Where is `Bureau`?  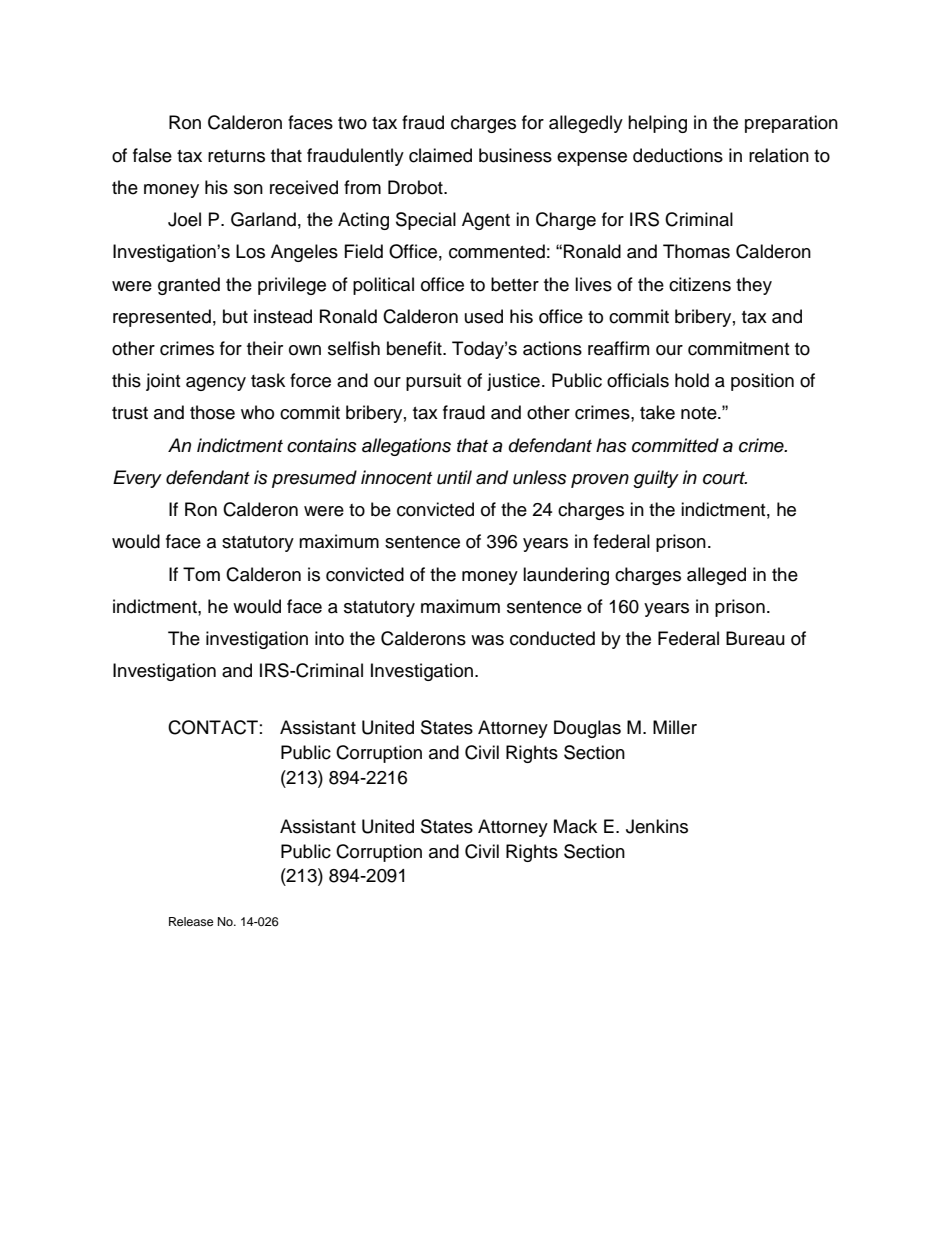 Bureau is located at coordinates (755, 638).
